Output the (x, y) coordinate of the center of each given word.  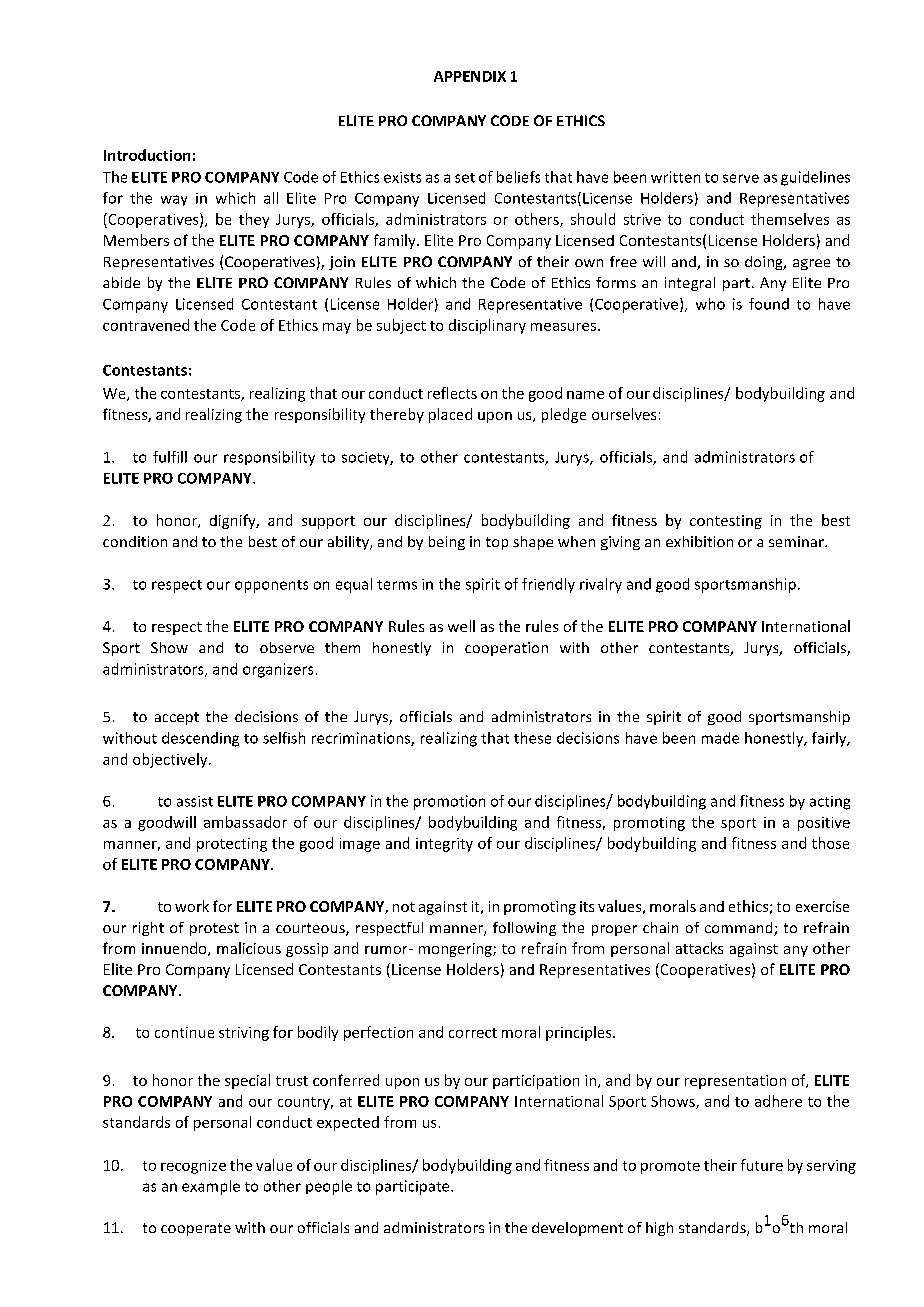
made (720, 738)
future (762, 1165)
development (577, 1229)
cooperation (506, 649)
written (675, 177)
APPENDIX (470, 76)
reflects (452, 393)
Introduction (147, 155)
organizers (278, 670)
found (769, 304)
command (740, 929)
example (211, 1187)
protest (214, 929)
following (524, 929)
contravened (146, 325)
